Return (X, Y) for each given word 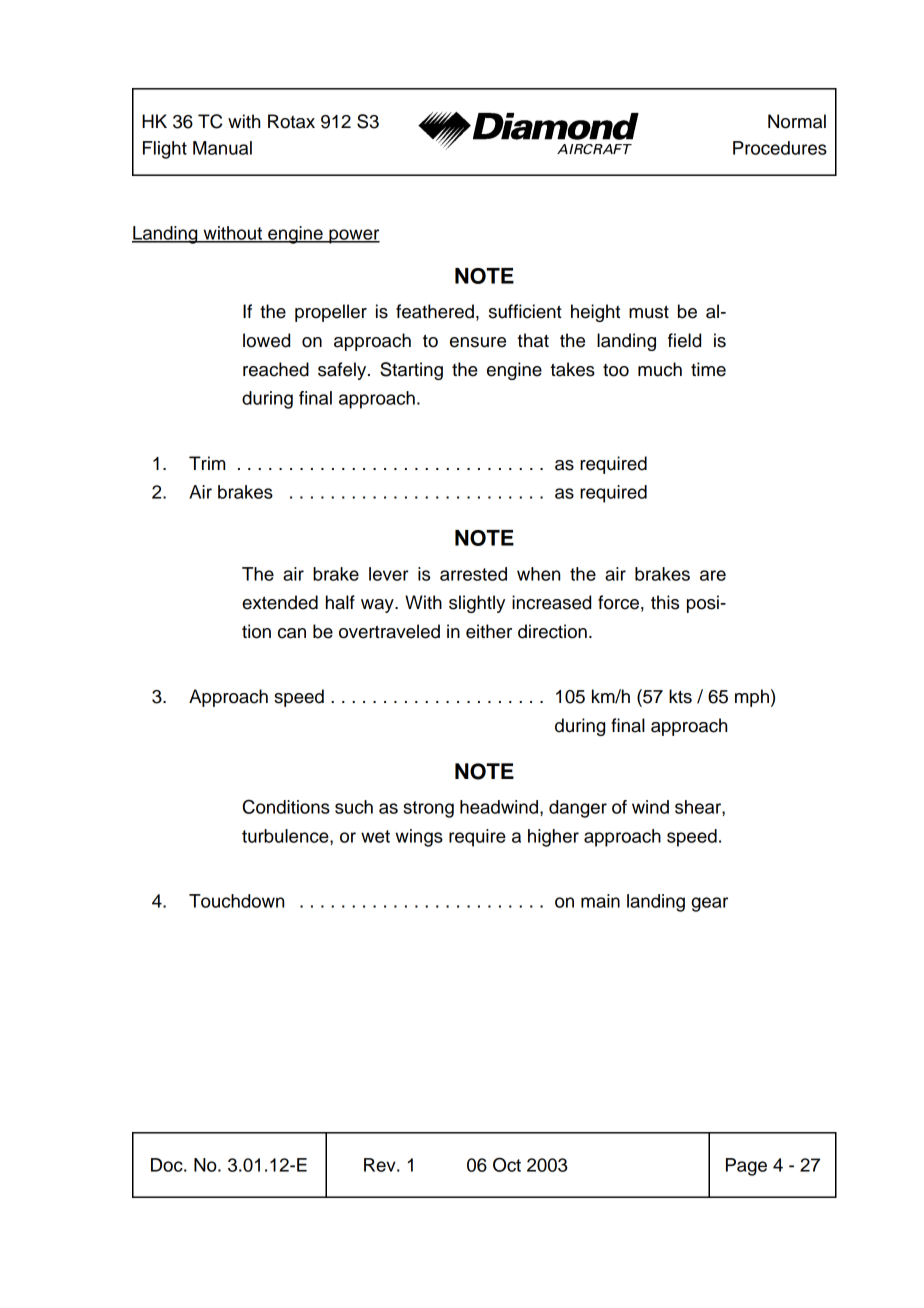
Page (746, 1167)
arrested (473, 574)
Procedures (780, 148)
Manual (222, 148)
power (353, 236)
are (713, 575)
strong (428, 809)
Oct (507, 1164)
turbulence (286, 836)
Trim (207, 463)
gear (709, 904)
